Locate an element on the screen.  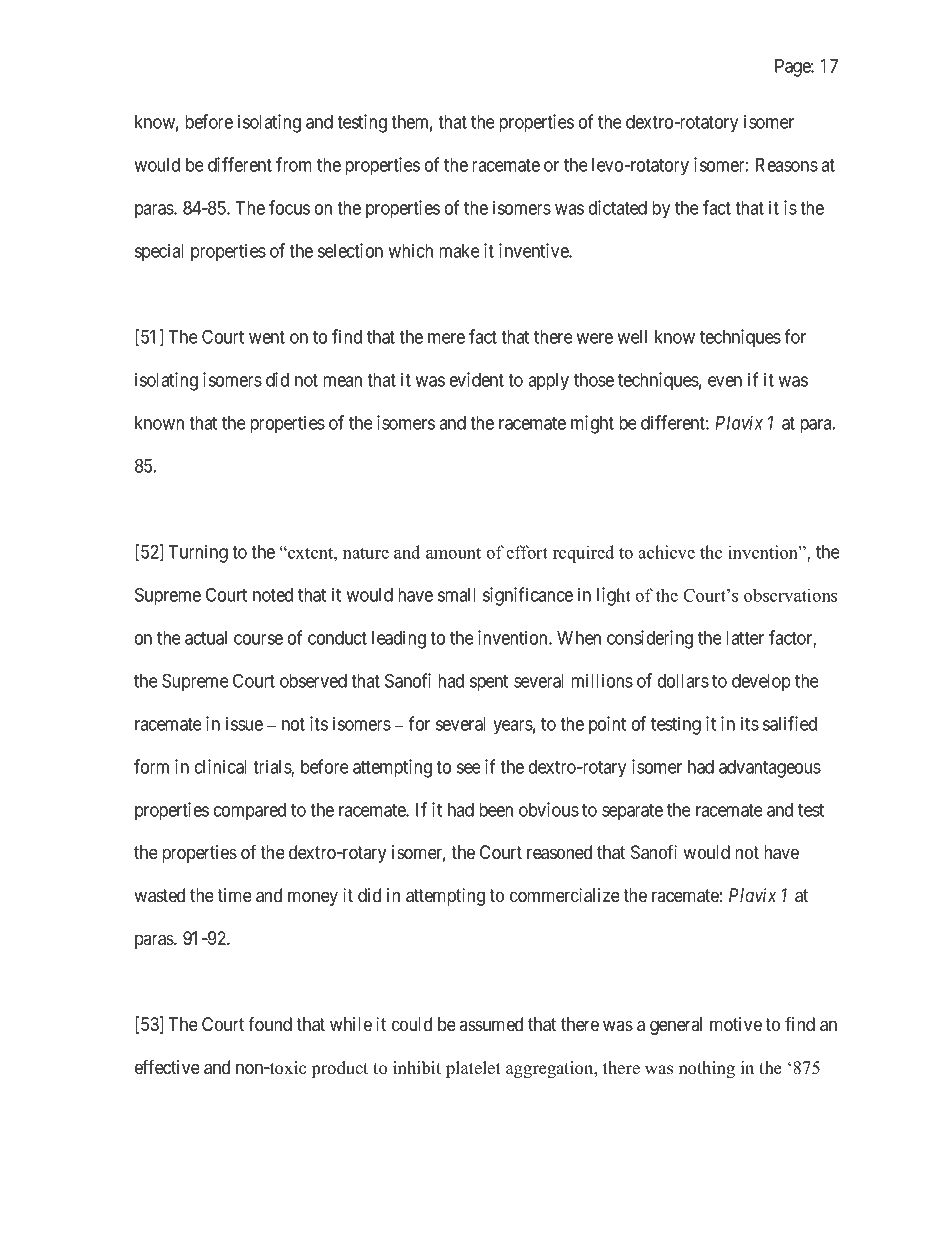
actual is located at coordinates (206, 638).
